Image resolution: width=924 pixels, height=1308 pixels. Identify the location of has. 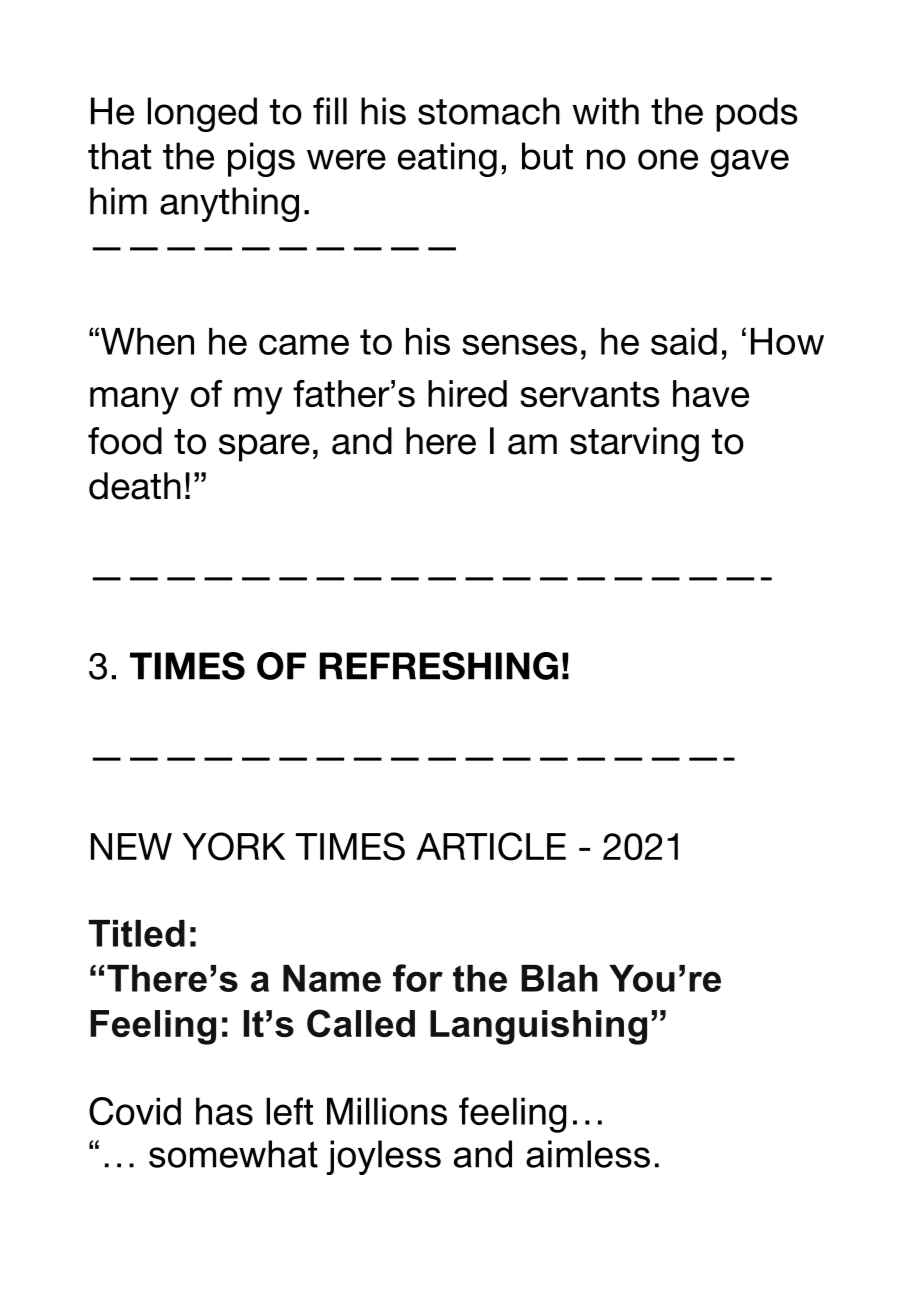
(224, 1111).
